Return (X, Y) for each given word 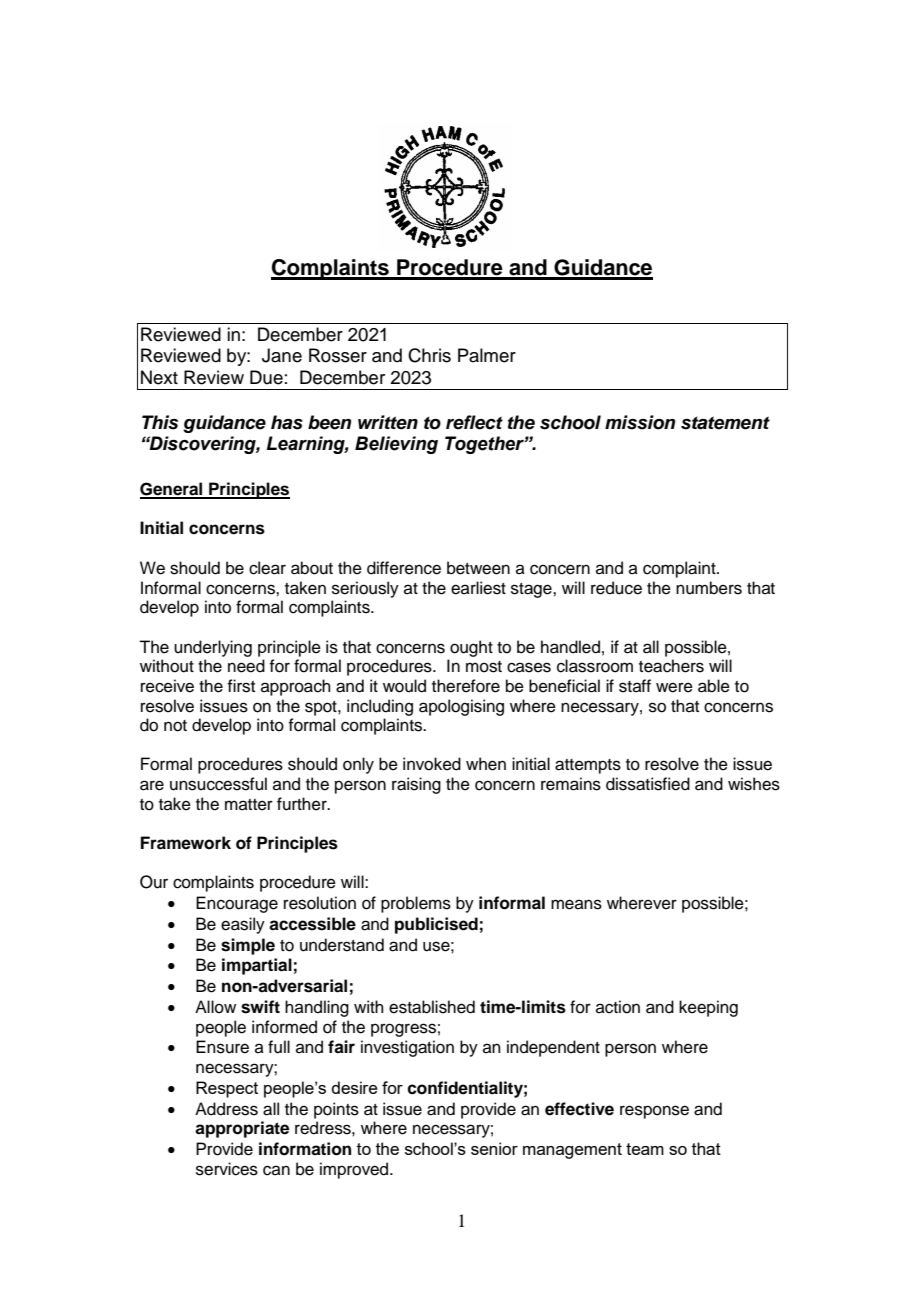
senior (494, 1148)
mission (640, 422)
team (645, 1149)
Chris (429, 355)
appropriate (242, 1129)
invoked (432, 764)
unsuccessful (218, 784)
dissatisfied (648, 784)
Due (266, 377)
